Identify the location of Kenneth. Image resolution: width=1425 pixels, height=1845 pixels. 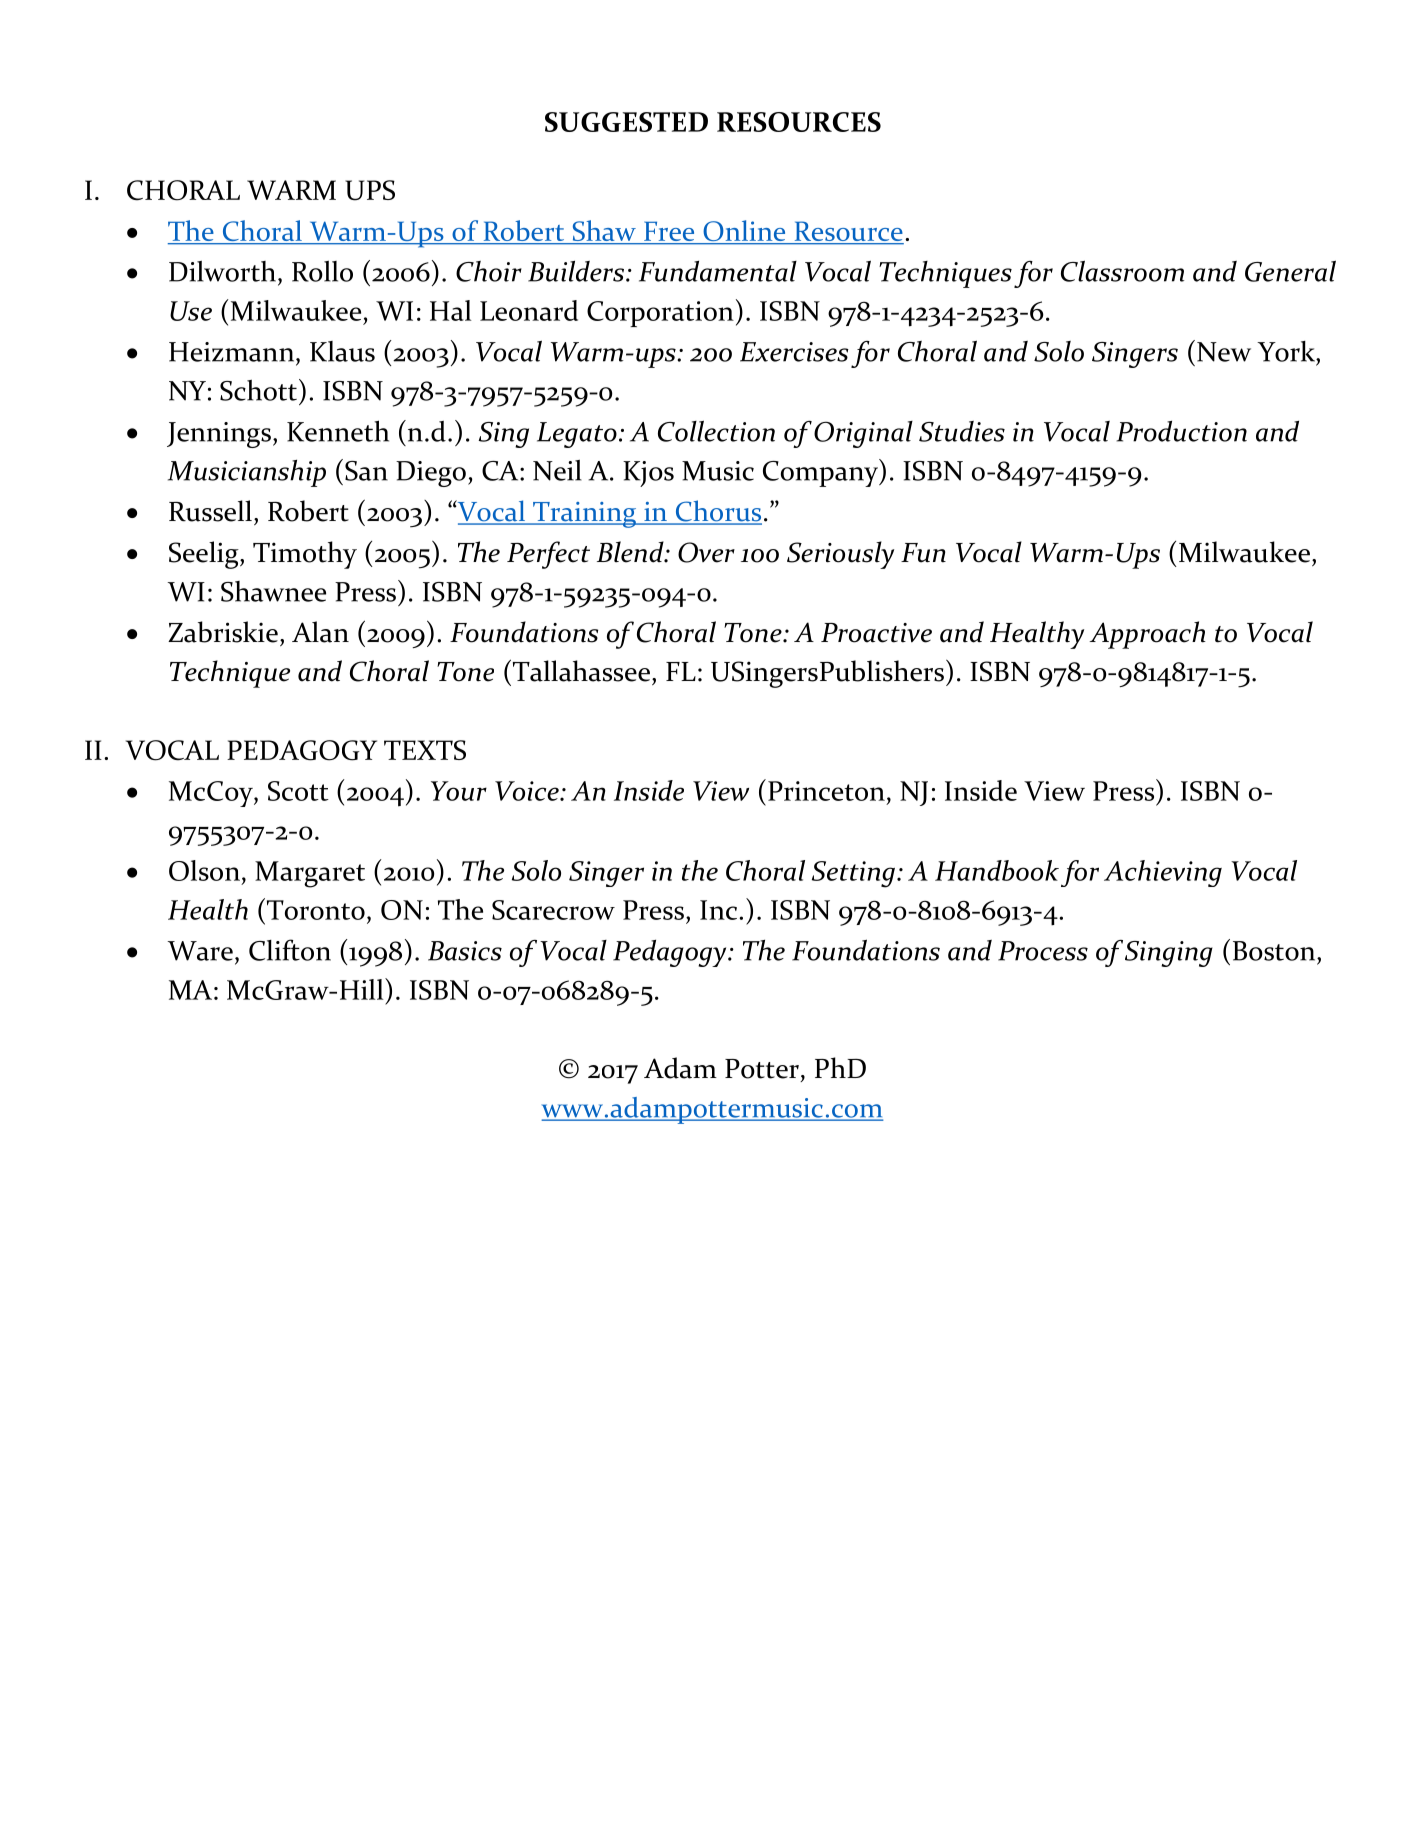
(338, 431).
